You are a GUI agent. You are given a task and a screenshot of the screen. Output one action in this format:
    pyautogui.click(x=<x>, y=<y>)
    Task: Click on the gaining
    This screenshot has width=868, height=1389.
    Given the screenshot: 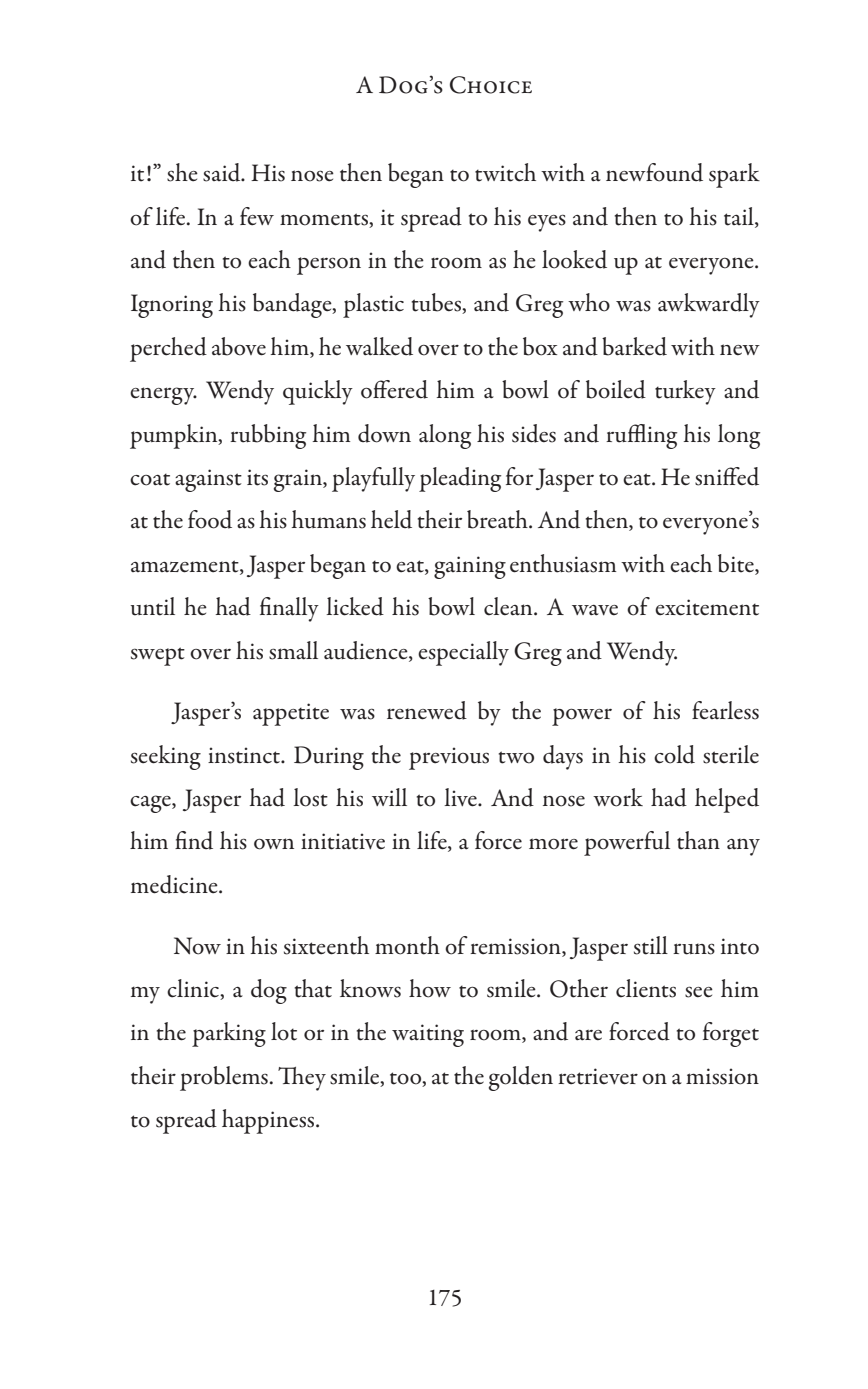 What is the action you would take?
    pyautogui.click(x=470, y=567)
